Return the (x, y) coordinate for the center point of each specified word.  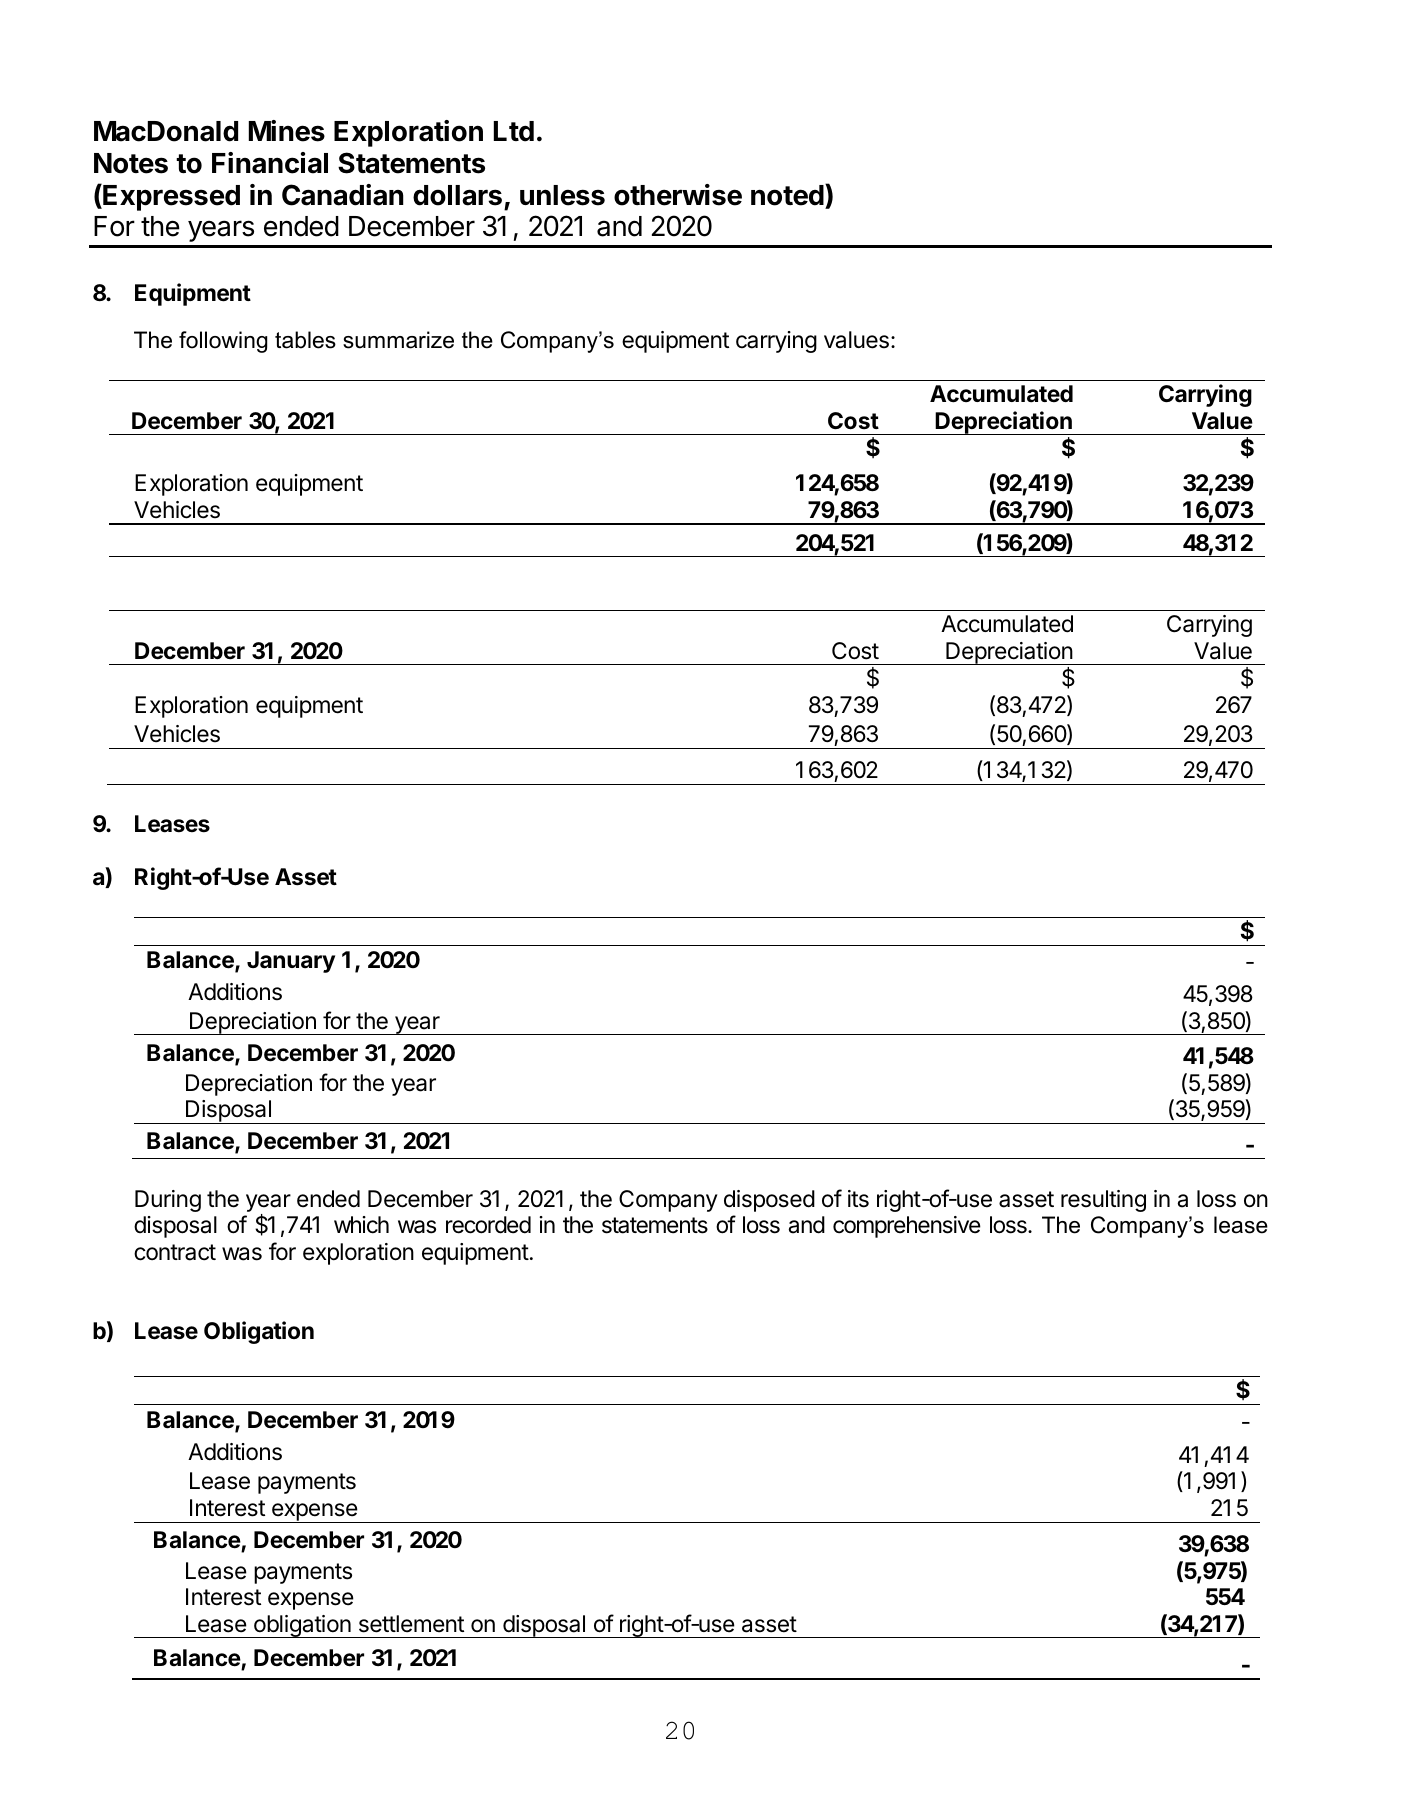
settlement (411, 1624)
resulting (1103, 1201)
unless (562, 195)
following (223, 342)
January (291, 962)
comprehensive (907, 1227)
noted (787, 195)
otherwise (678, 195)
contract (175, 1252)
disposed (769, 1201)
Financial (270, 163)
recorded (488, 1225)
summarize (398, 340)
